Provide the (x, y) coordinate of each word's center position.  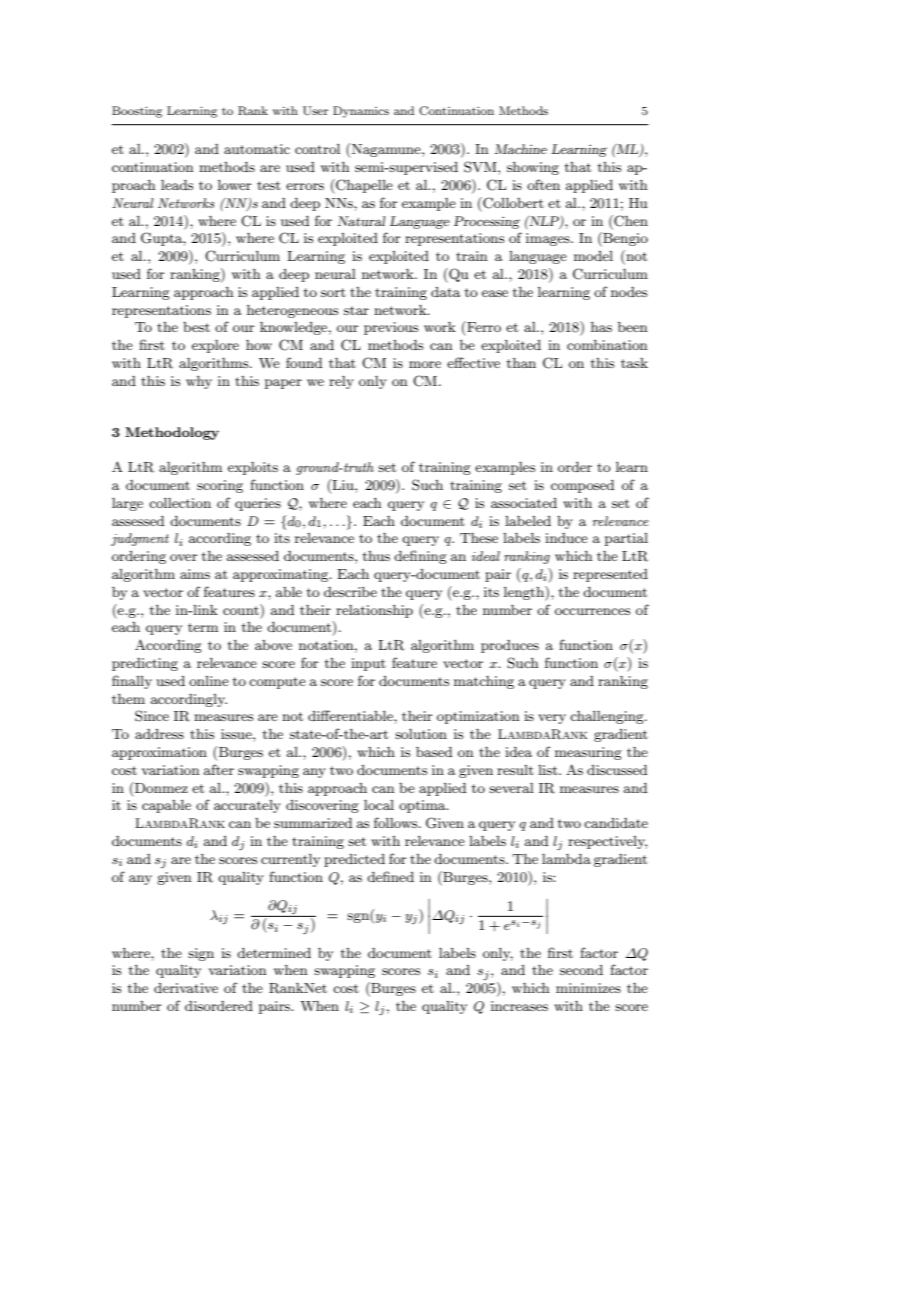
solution (421, 734)
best (196, 327)
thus (376, 556)
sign (201, 954)
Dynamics (361, 112)
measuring (588, 753)
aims (195, 574)
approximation (159, 753)
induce (566, 538)
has (601, 327)
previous (391, 328)
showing (533, 168)
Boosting (137, 112)
